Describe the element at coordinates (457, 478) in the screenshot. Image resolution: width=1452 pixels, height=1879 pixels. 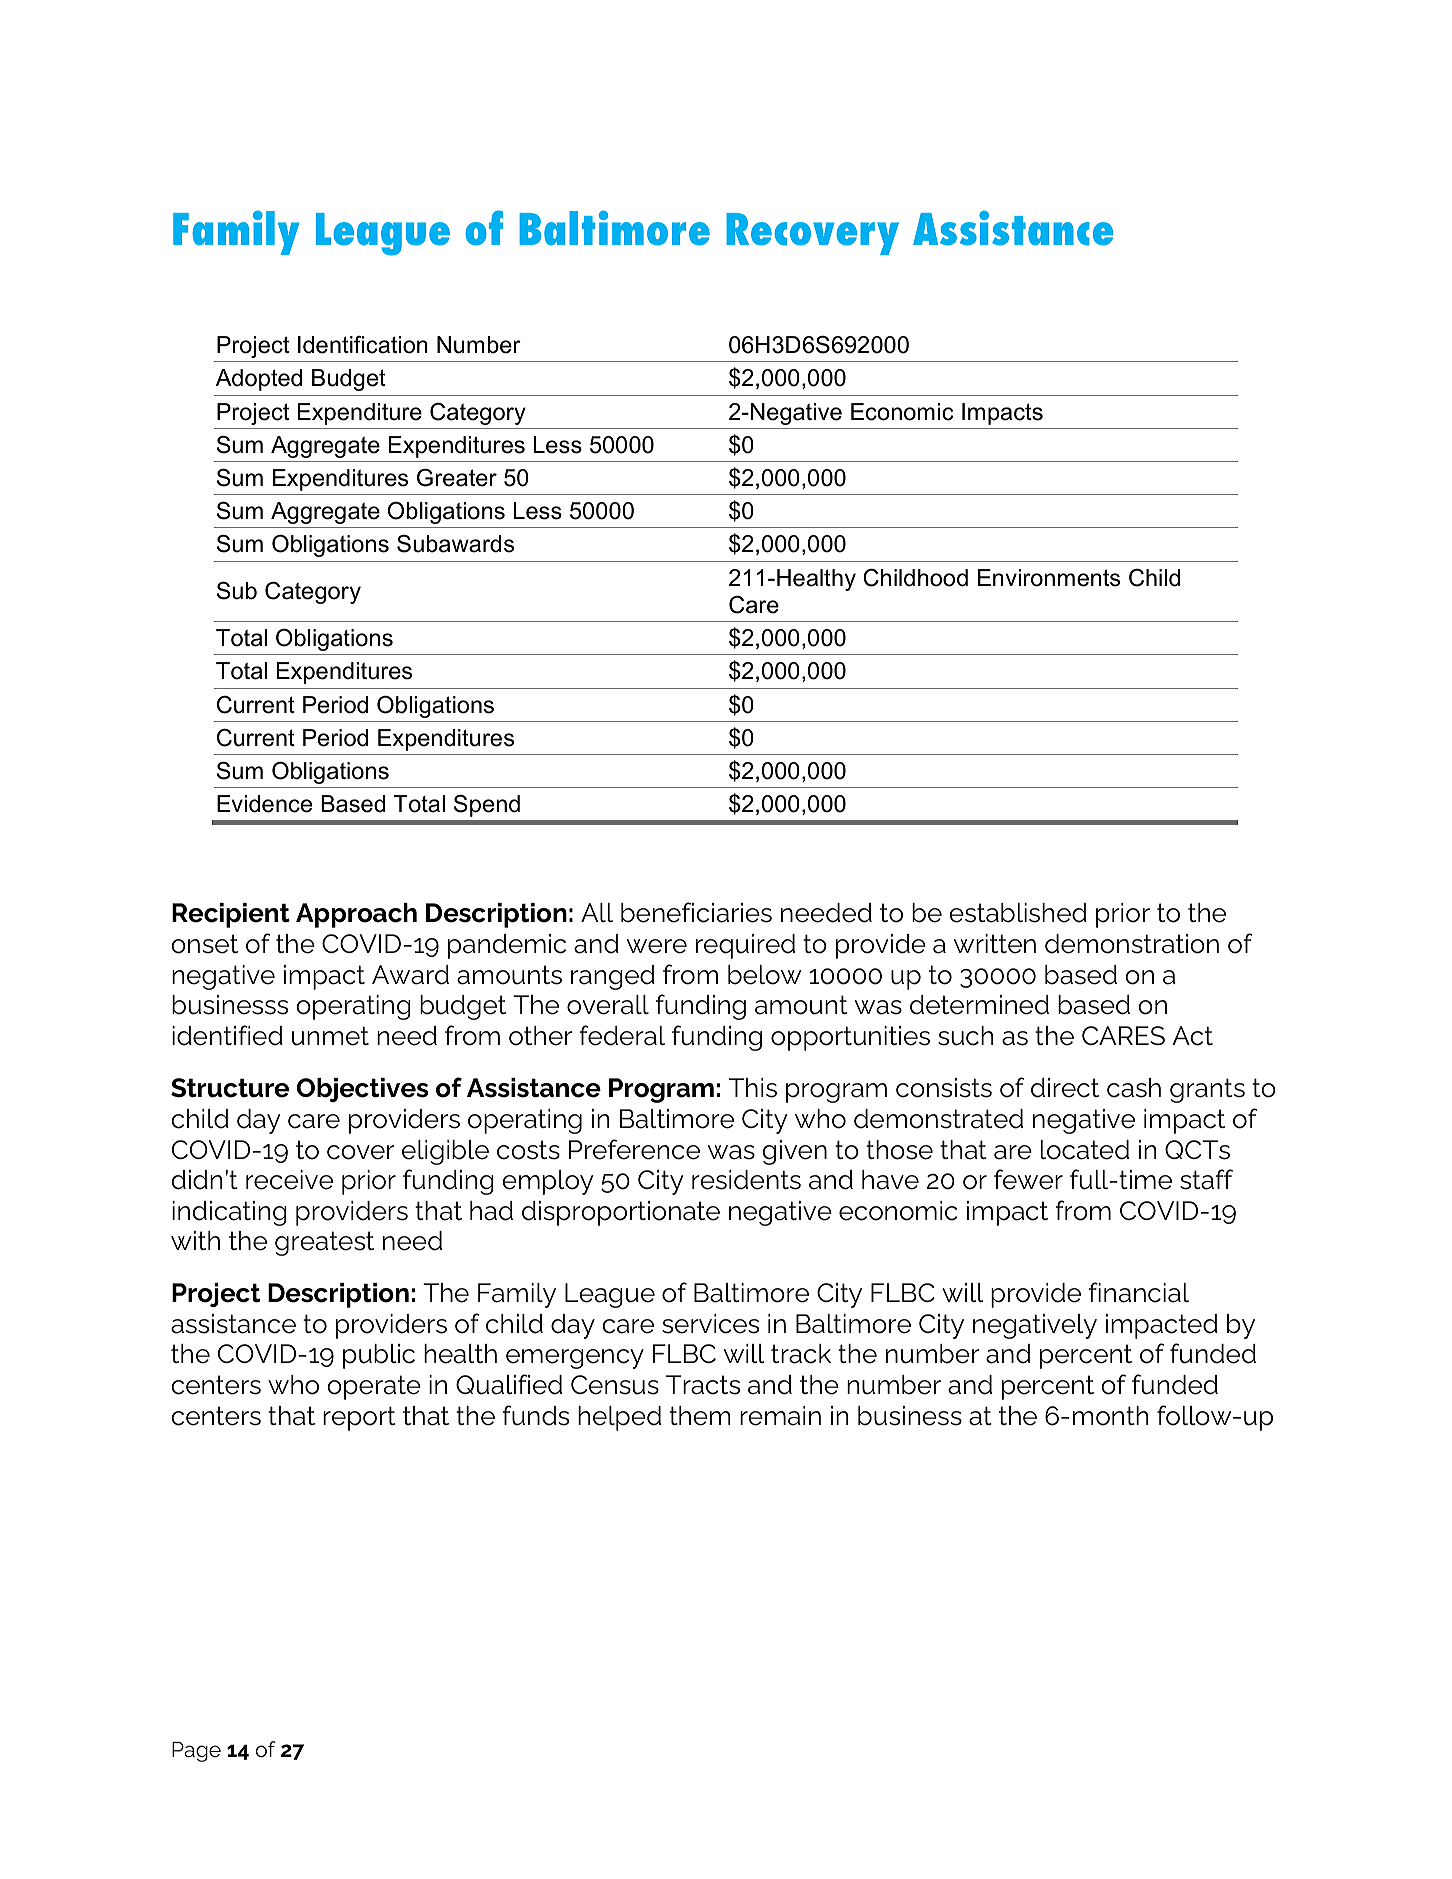
I see `Greater` at that location.
